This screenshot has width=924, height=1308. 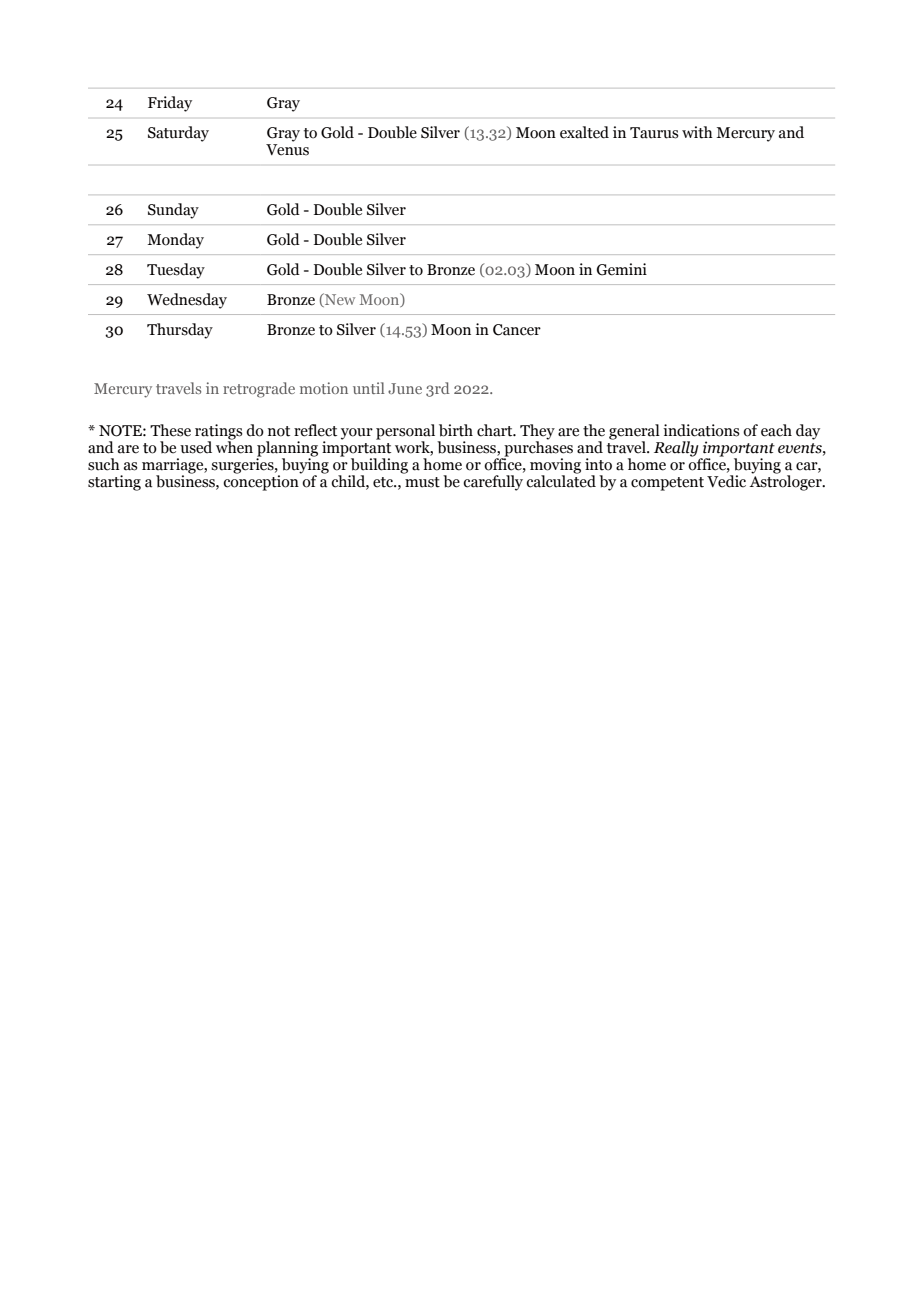 What do you see at coordinates (654, 133) in the screenshot?
I see `Taurus` at bounding box center [654, 133].
